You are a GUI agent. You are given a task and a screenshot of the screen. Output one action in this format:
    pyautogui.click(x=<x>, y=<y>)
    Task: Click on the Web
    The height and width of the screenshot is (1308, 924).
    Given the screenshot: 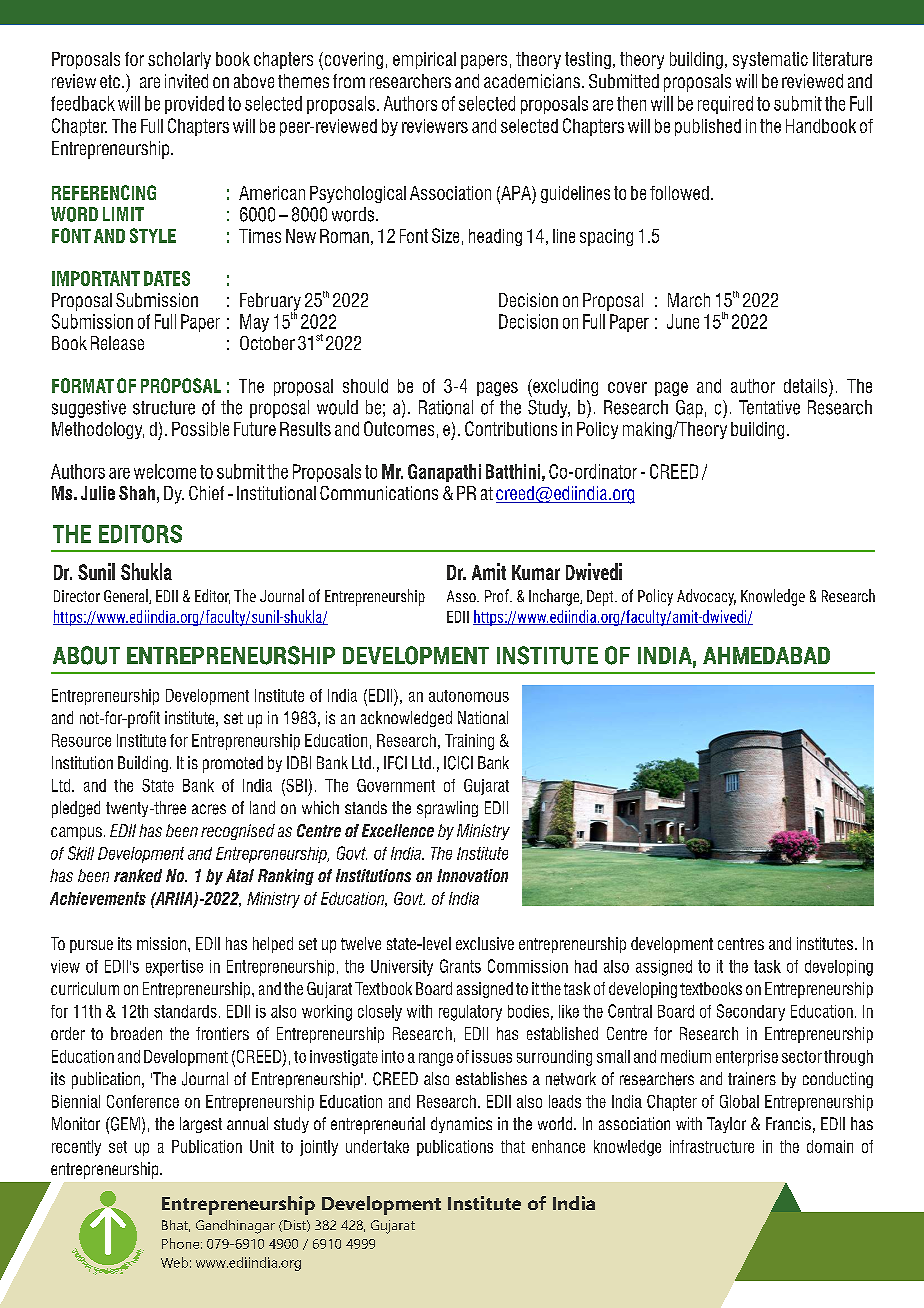 What is the action you would take?
    pyautogui.click(x=174, y=1262)
